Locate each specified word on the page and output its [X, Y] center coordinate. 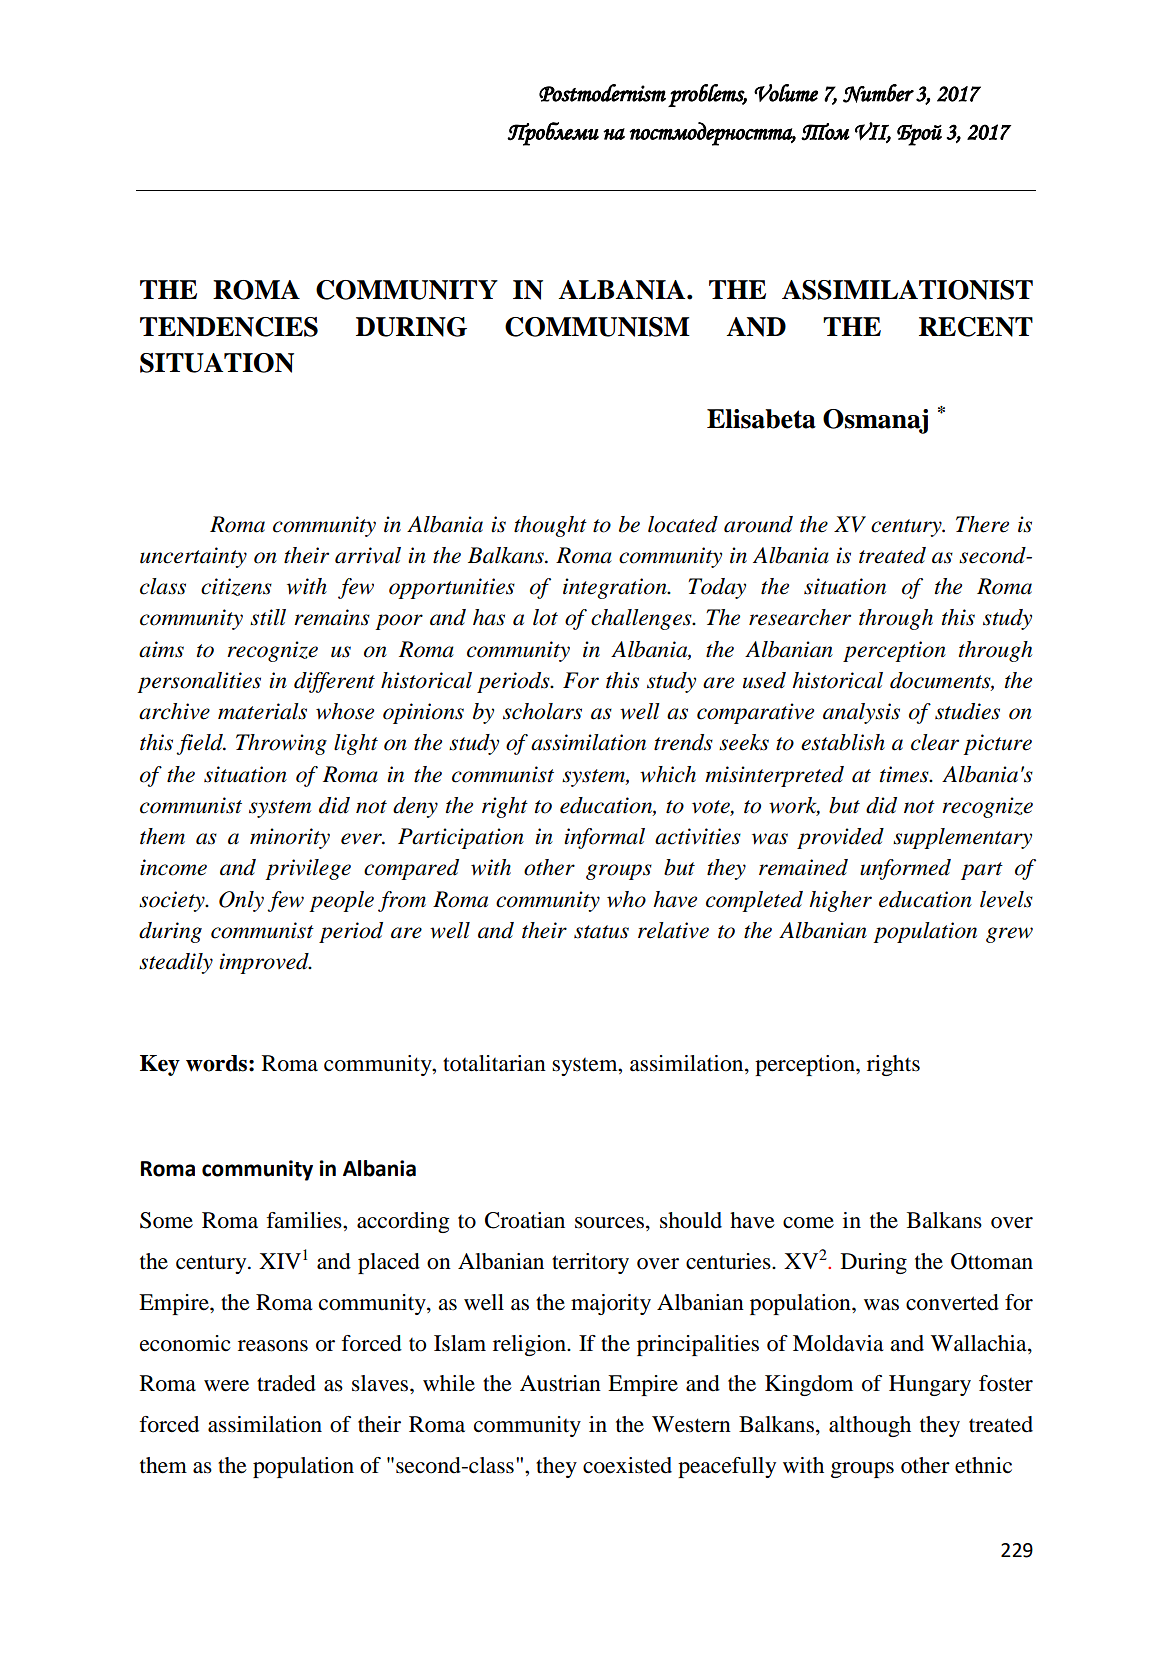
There [982, 524]
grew [1009, 935]
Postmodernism [602, 93]
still [268, 617]
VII [873, 132]
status [601, 932]
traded [286, 1383]
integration [616, 588]
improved [265, 963]
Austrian [560, 1383]
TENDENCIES [229, 327]
